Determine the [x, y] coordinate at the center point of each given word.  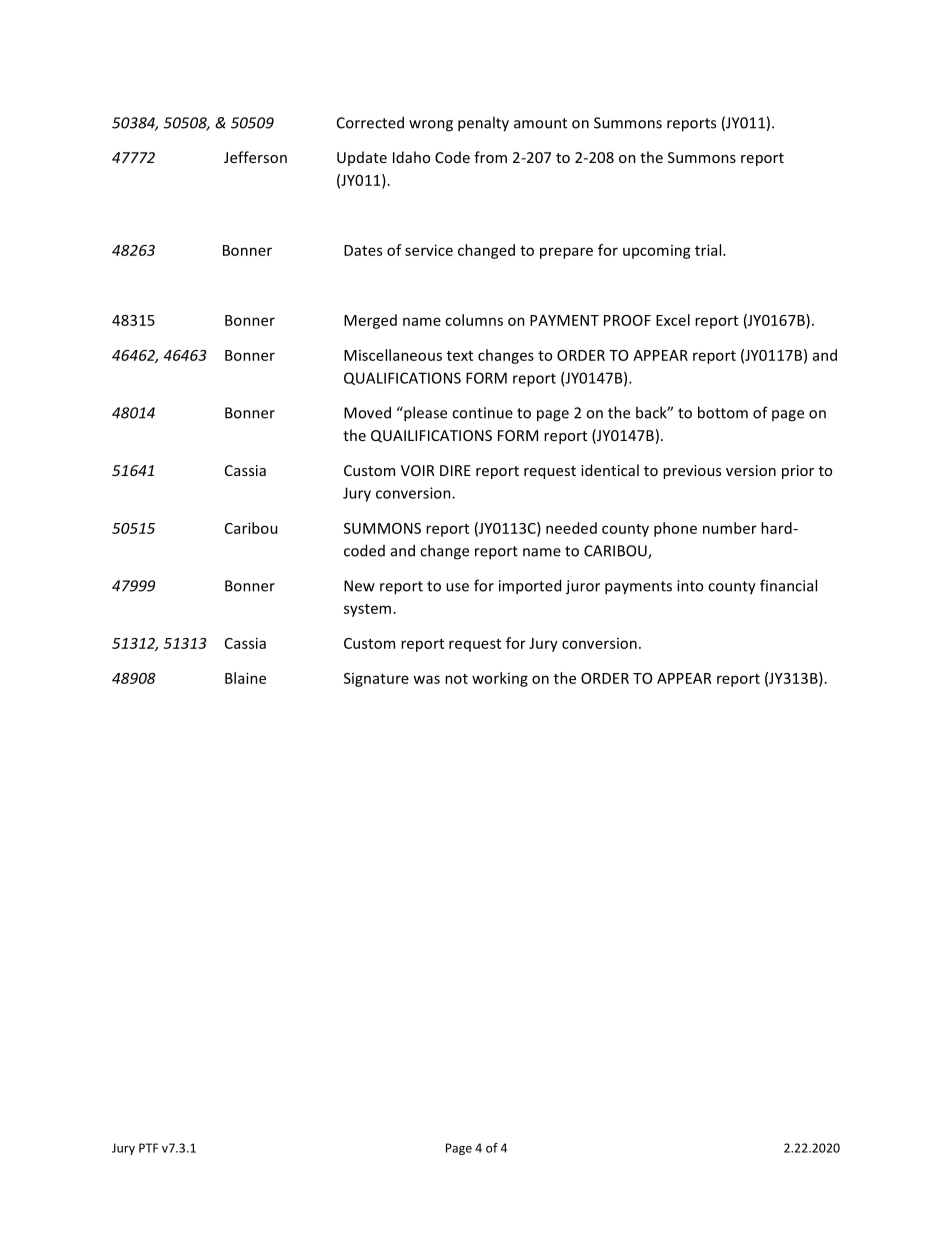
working [500, 679]
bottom [723, 412]
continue [482, 413]
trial [709, 250]
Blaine [245, 678]
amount [540, 123]
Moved [367, 412]
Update [362, 158]
